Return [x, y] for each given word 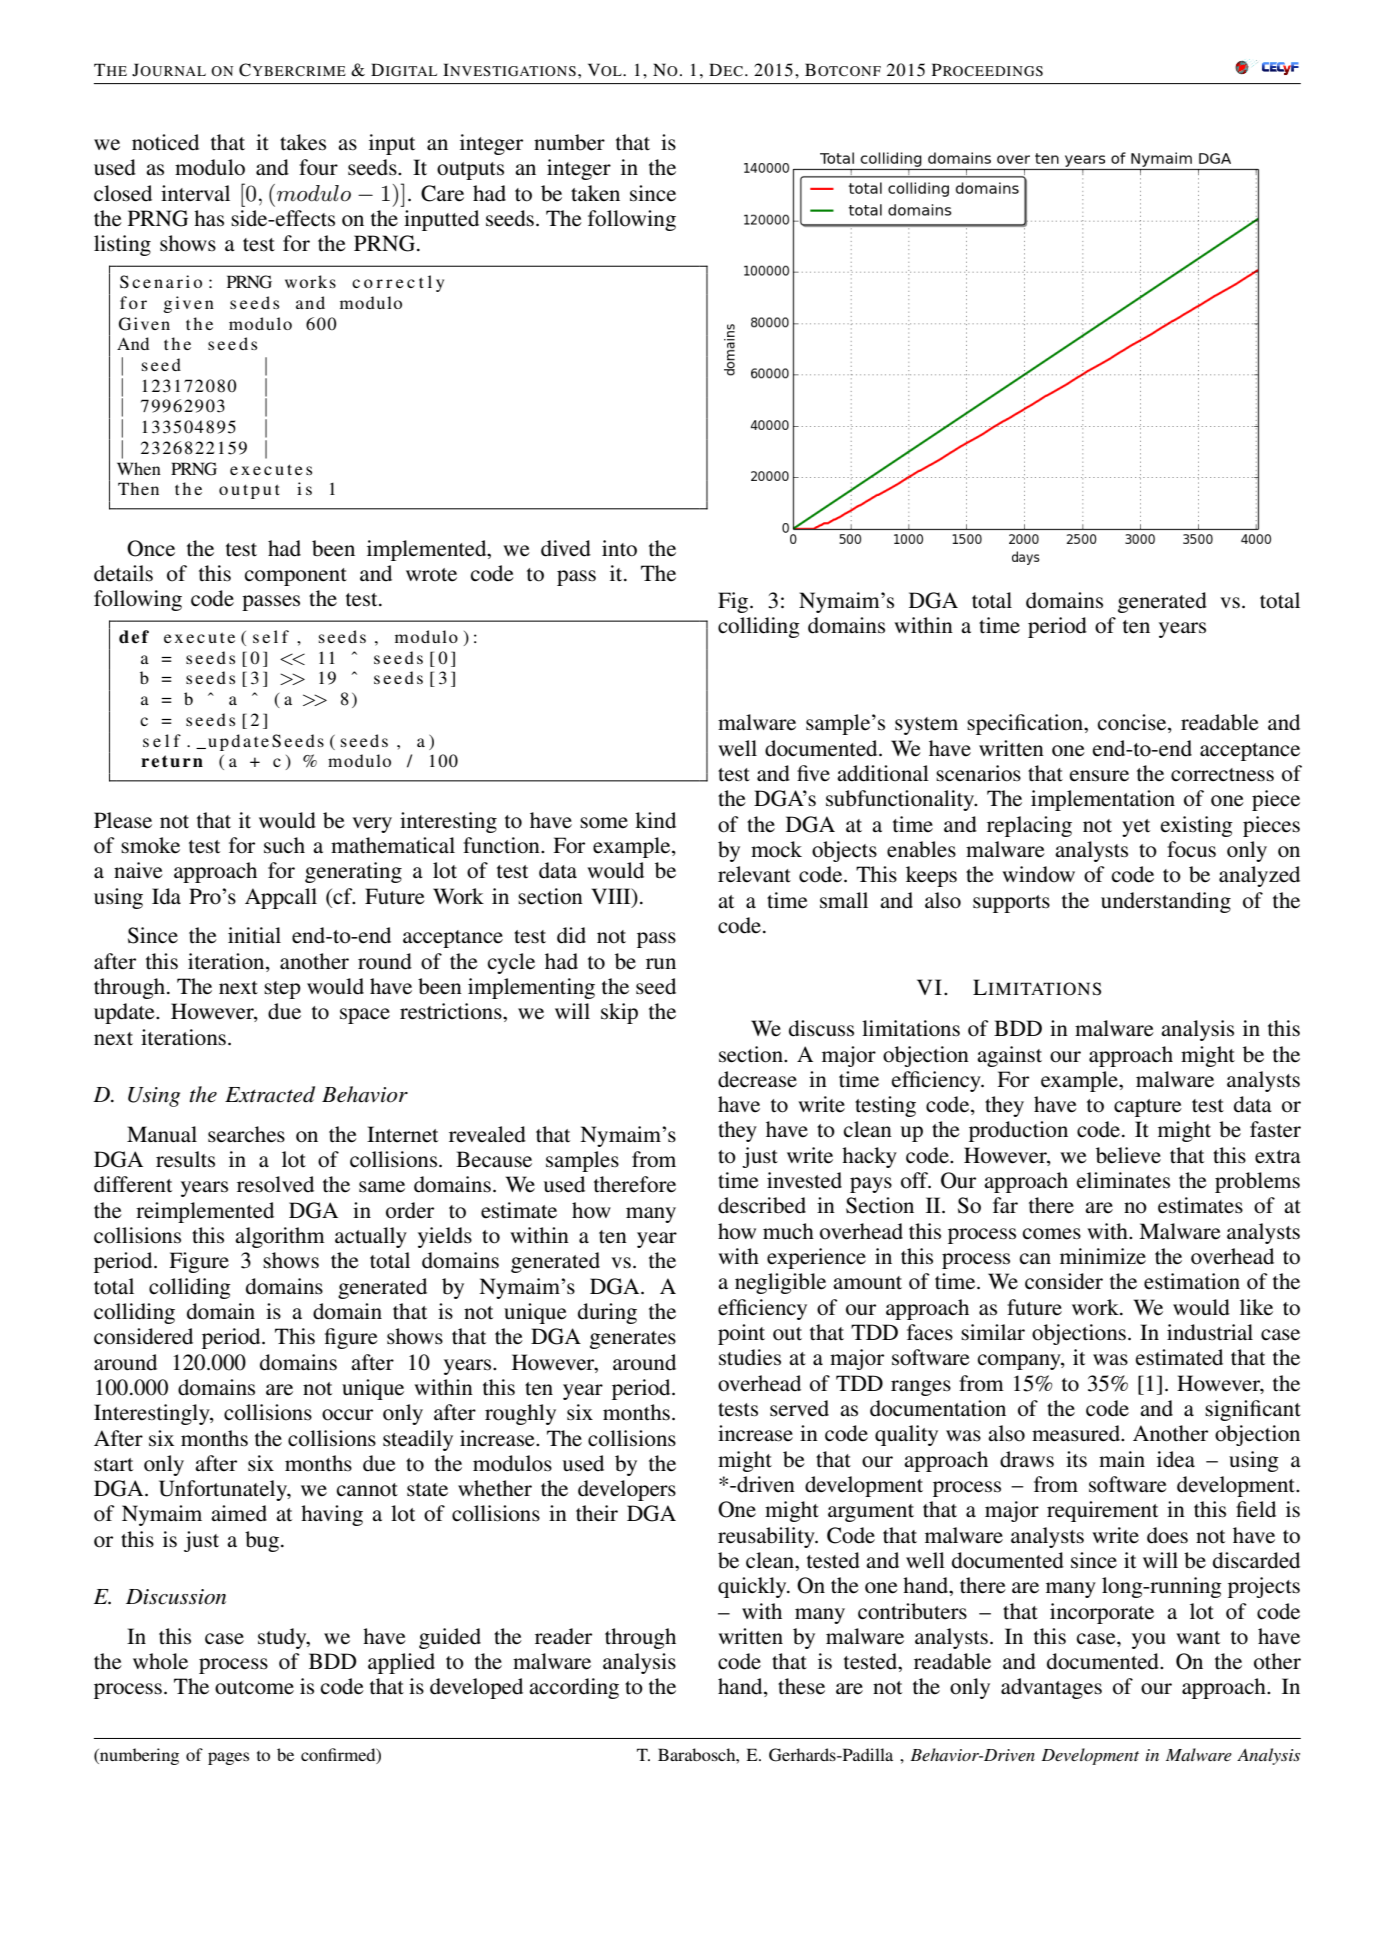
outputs [470, 171]
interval [195, 193]
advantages [1051, 1688]
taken [595, 193]
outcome [254, 1688]
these [801, 1686]
